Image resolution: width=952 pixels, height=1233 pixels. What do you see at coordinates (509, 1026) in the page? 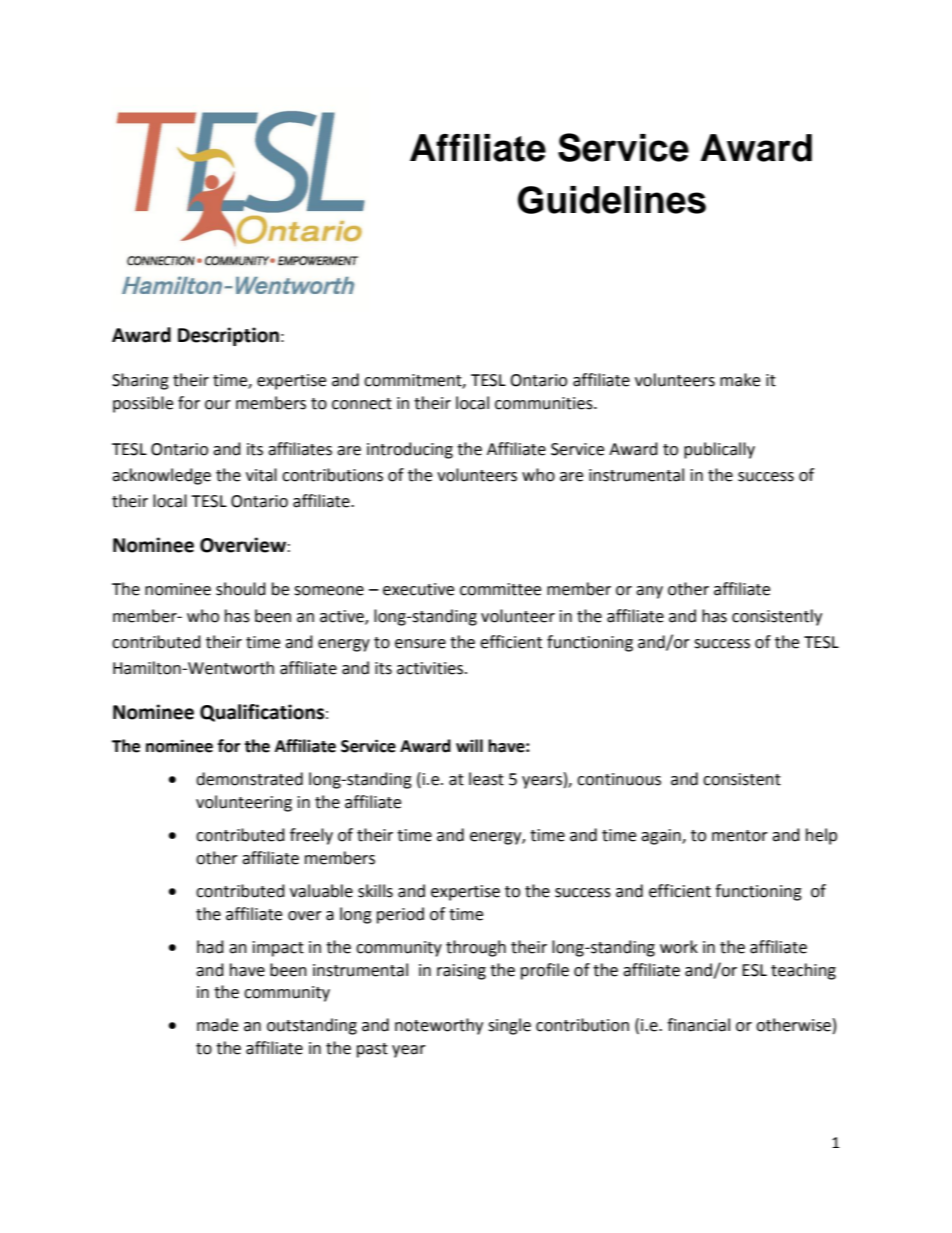
I see `single` at bounding box center [509, 1026].
